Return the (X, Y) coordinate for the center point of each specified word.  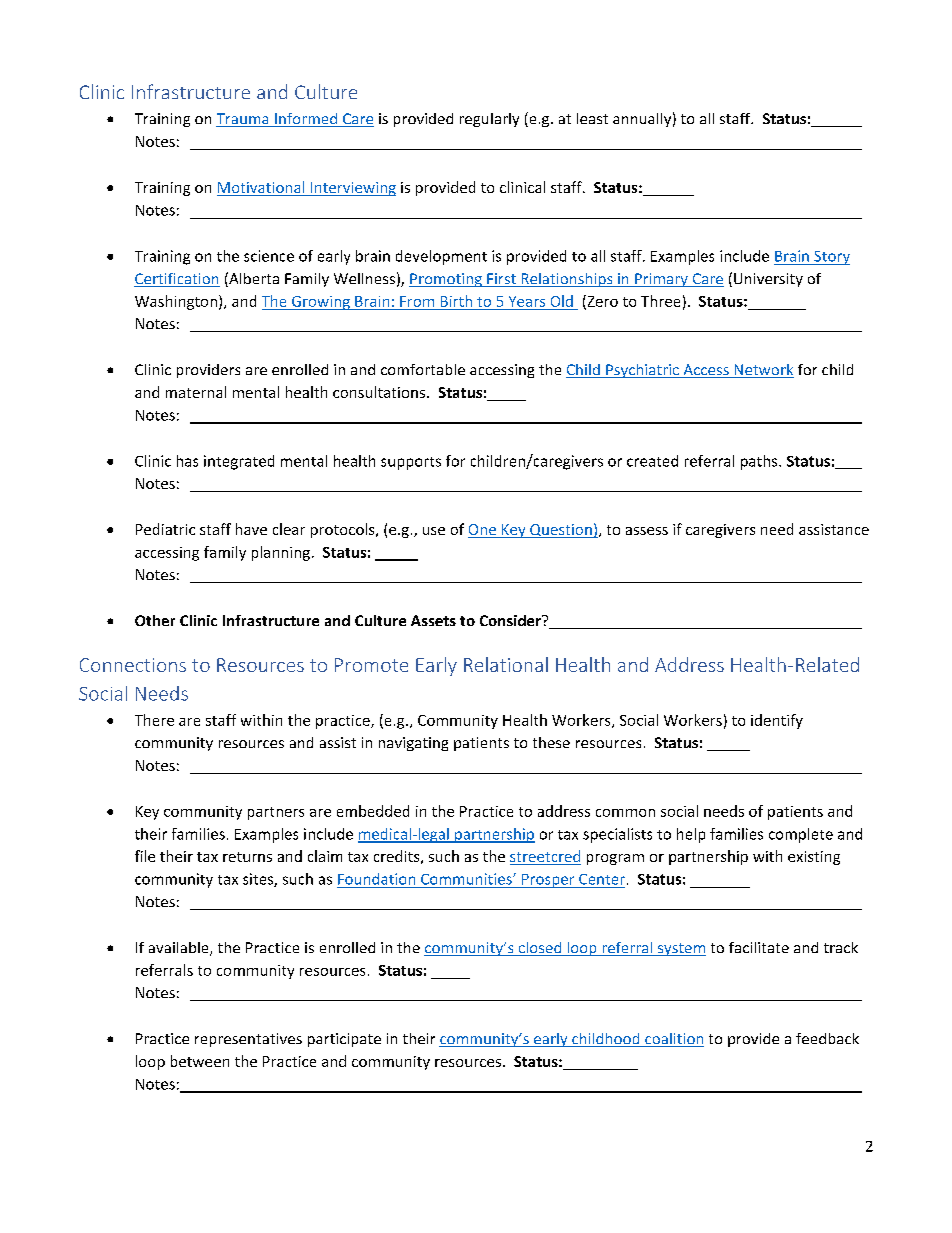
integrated (239, 462)
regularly (489, 120)
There (154, 720)
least (592, 118)
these (551, 742)
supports (411, 463)
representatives (248, 1040)
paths (760, 462)
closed (540, 949)
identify (777, 721)
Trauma (243, 120)
